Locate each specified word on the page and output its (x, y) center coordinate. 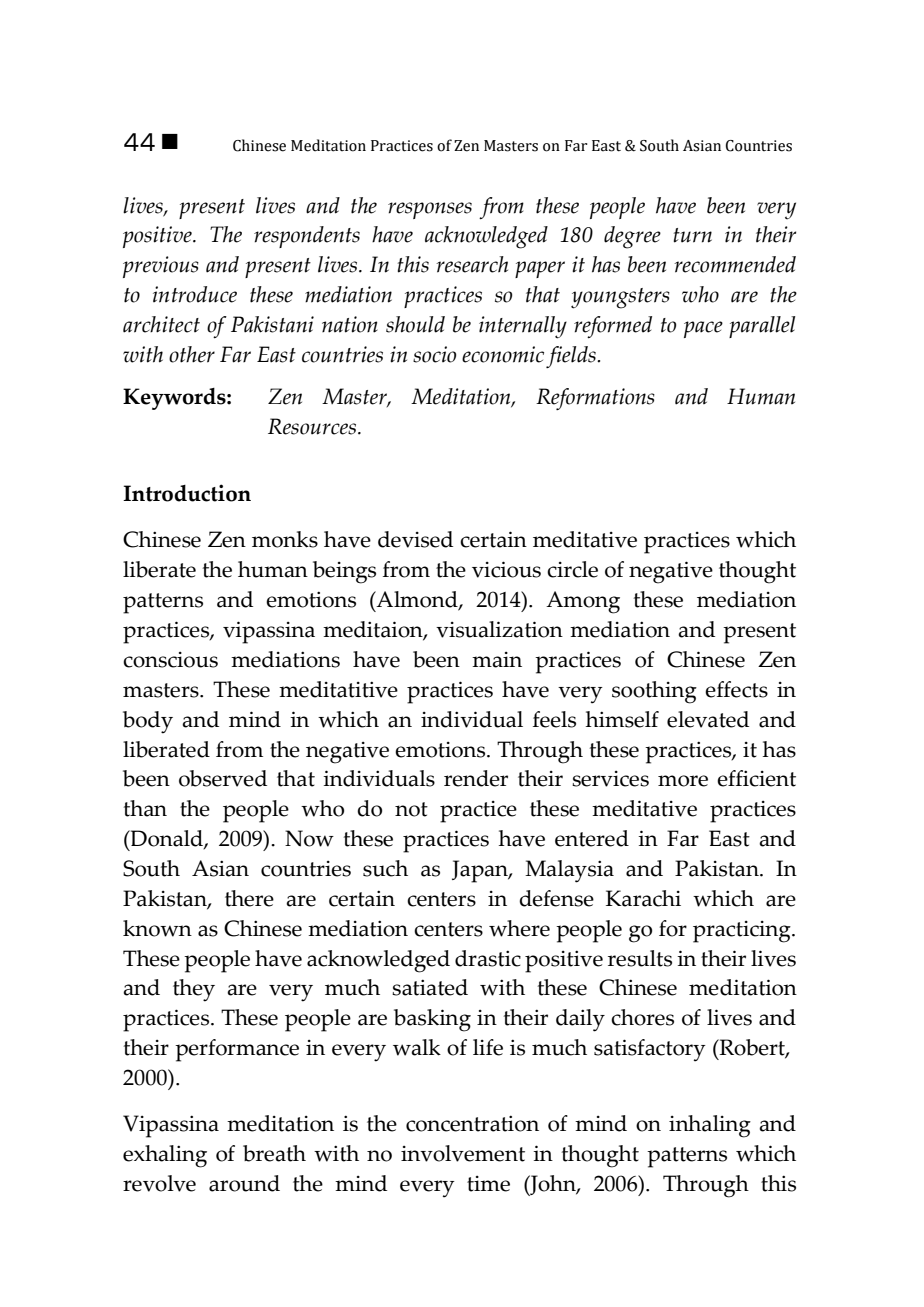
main (497, 660)
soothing (654, 692)
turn (693, 235)
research (472, 264)
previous (161, 267)
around (244, 1183)
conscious (170, 660)
